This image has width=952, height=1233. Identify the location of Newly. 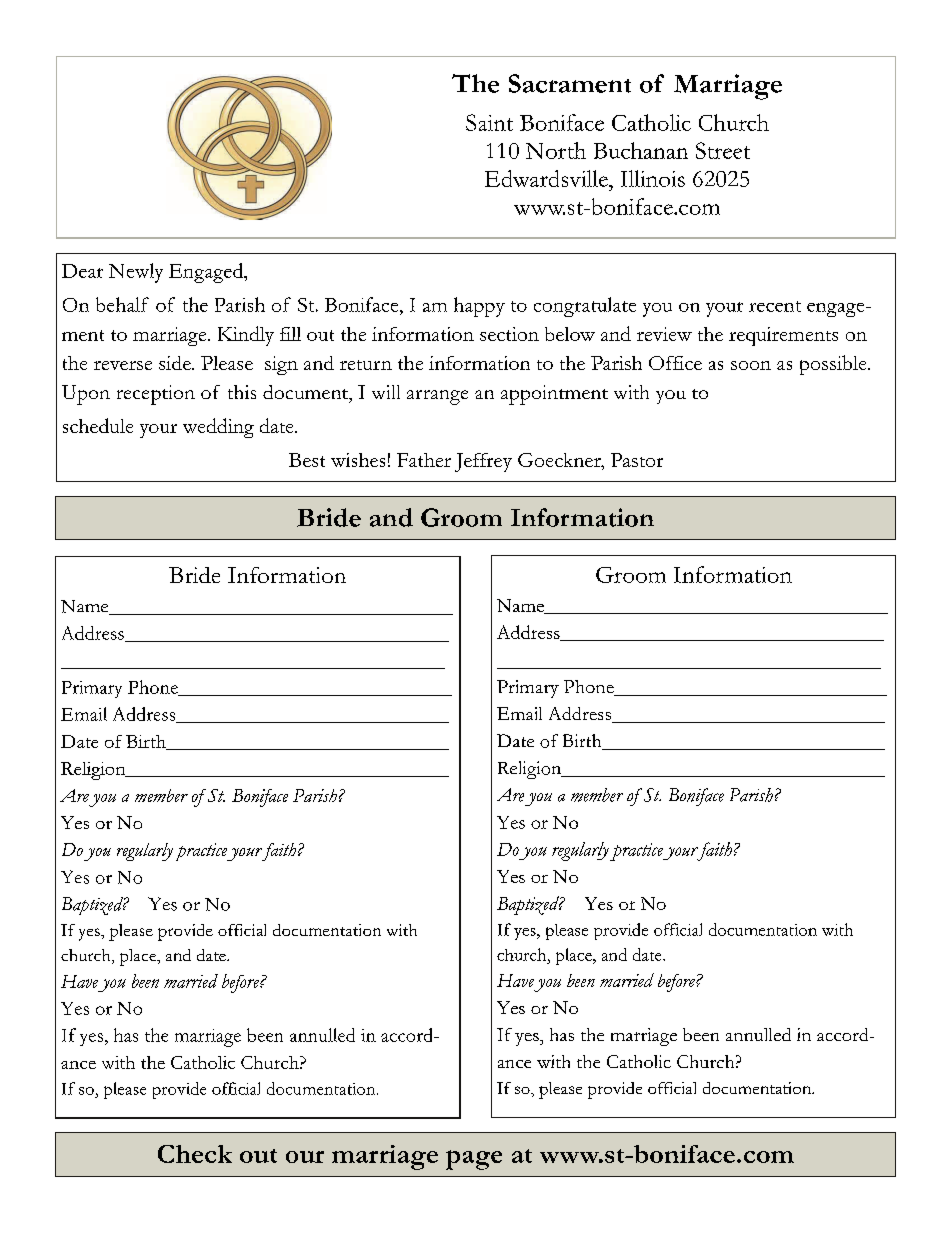
(136, 273).
